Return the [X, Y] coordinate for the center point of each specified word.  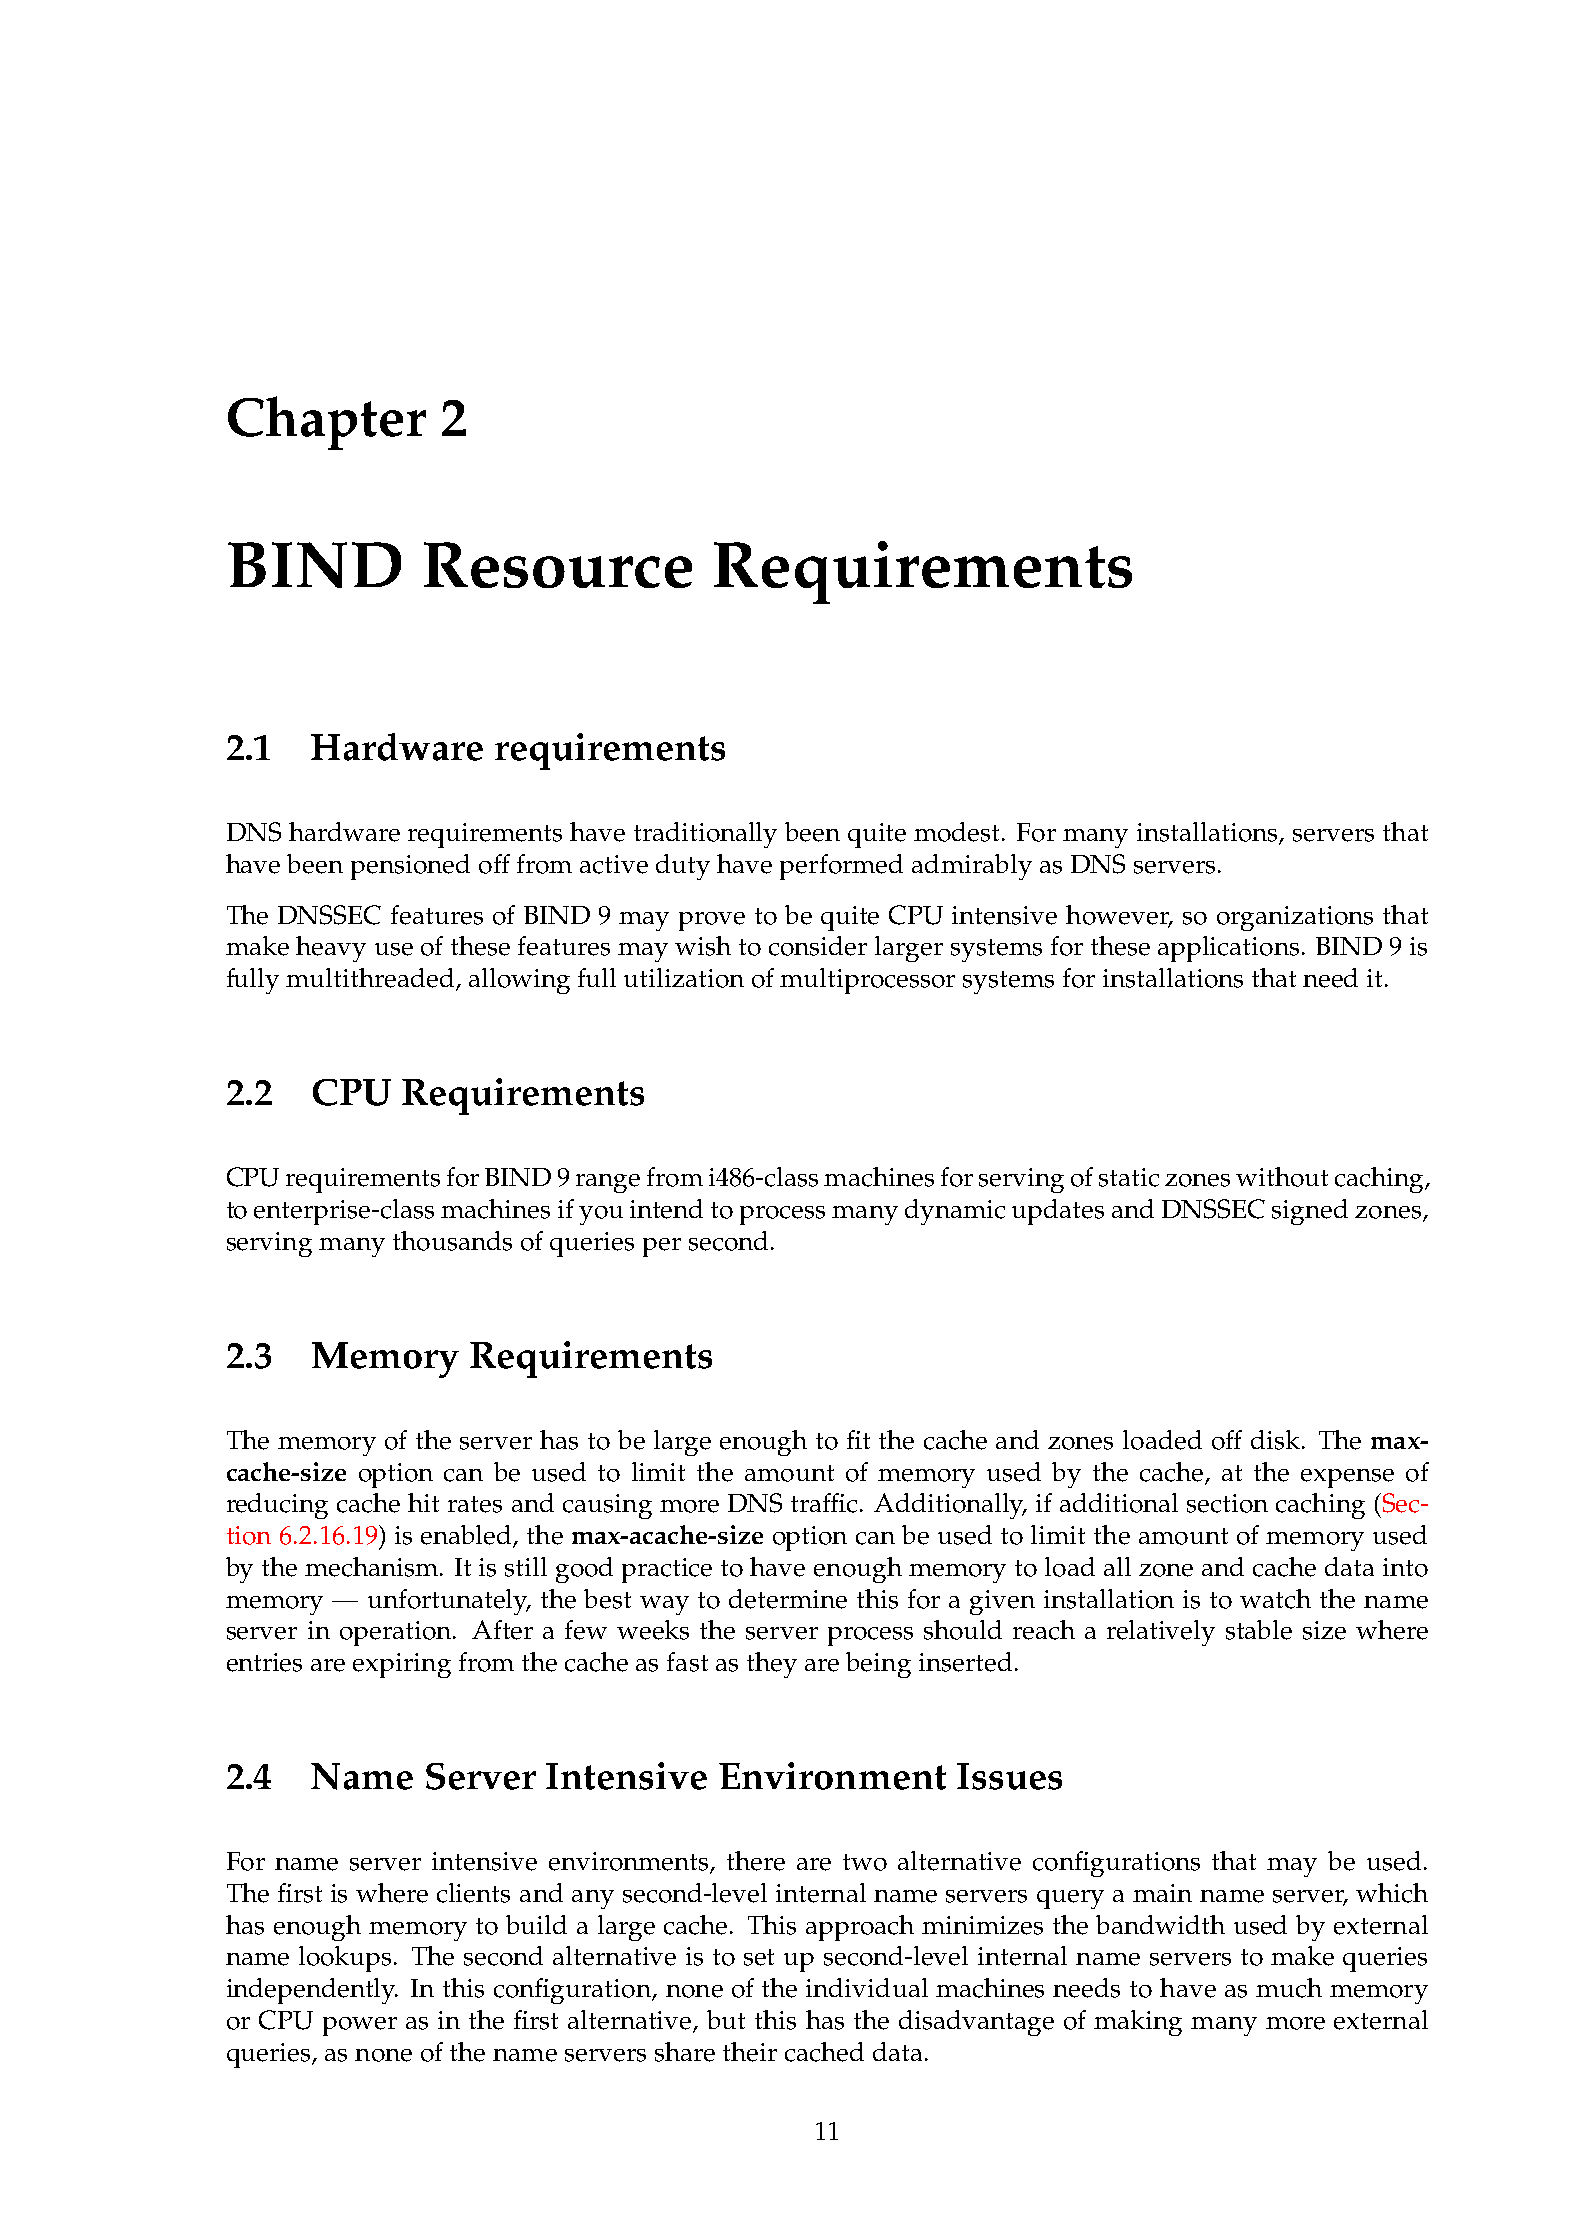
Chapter [327, 423]
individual [867, 1987]
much [1289, 1988]
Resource [558, 565]
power [360, 2026]
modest [958, 832]
